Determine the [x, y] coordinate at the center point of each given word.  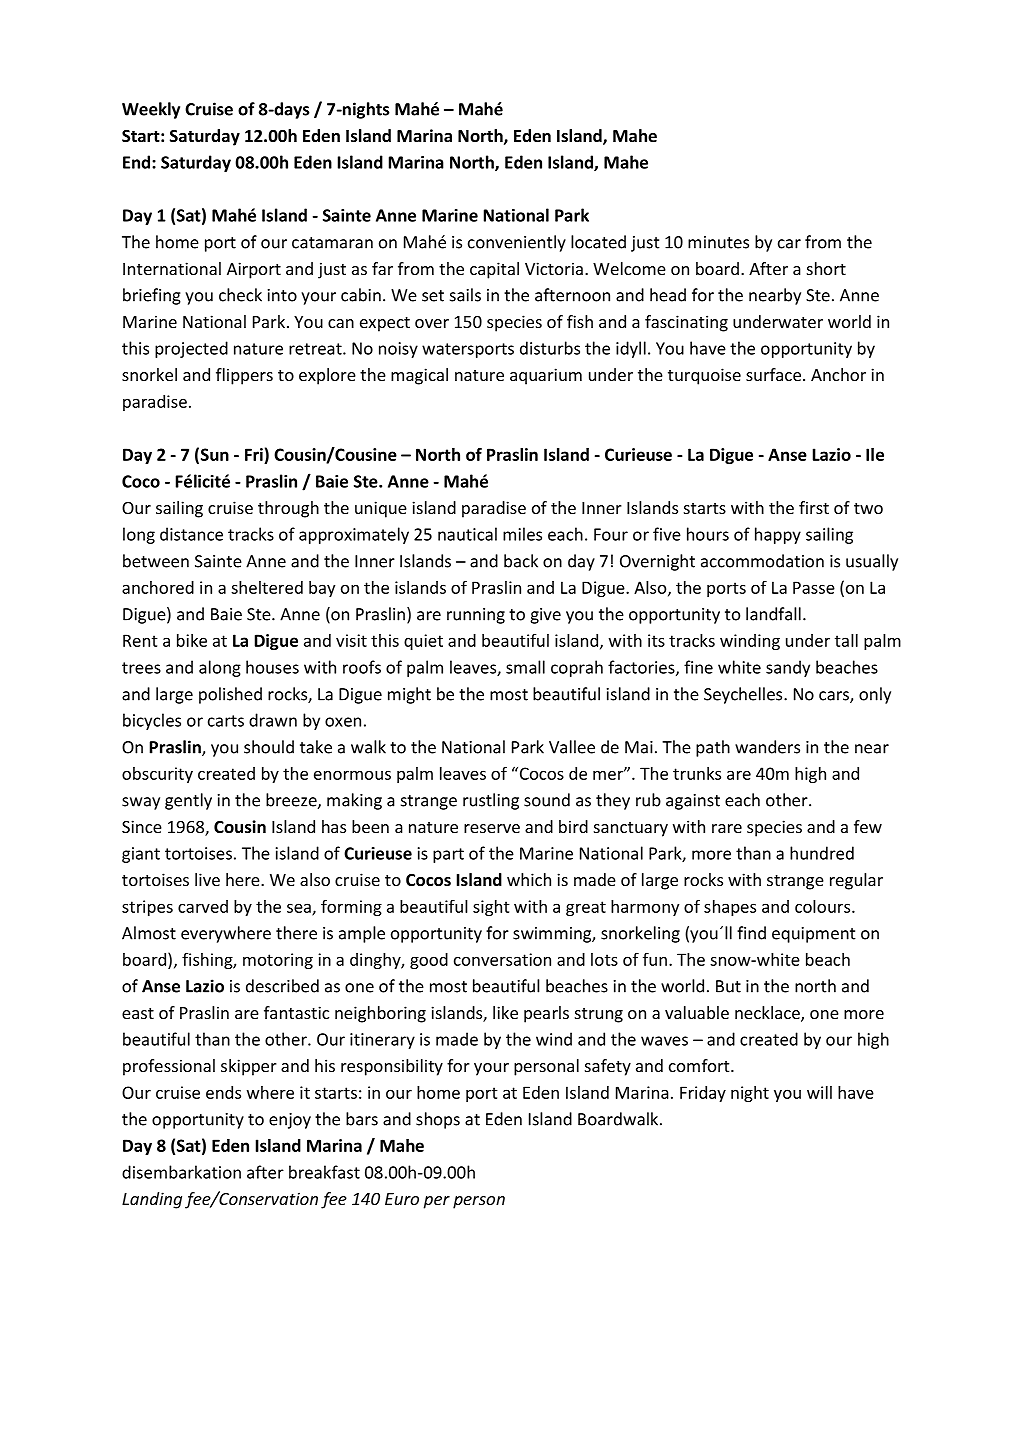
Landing [152, 1200]
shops [438, 1120]
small [525, 667]
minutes [718, 242]
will [819, 1092]
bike [192, 640]
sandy [788, 668]
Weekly [151, 110]
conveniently [517, 243]
